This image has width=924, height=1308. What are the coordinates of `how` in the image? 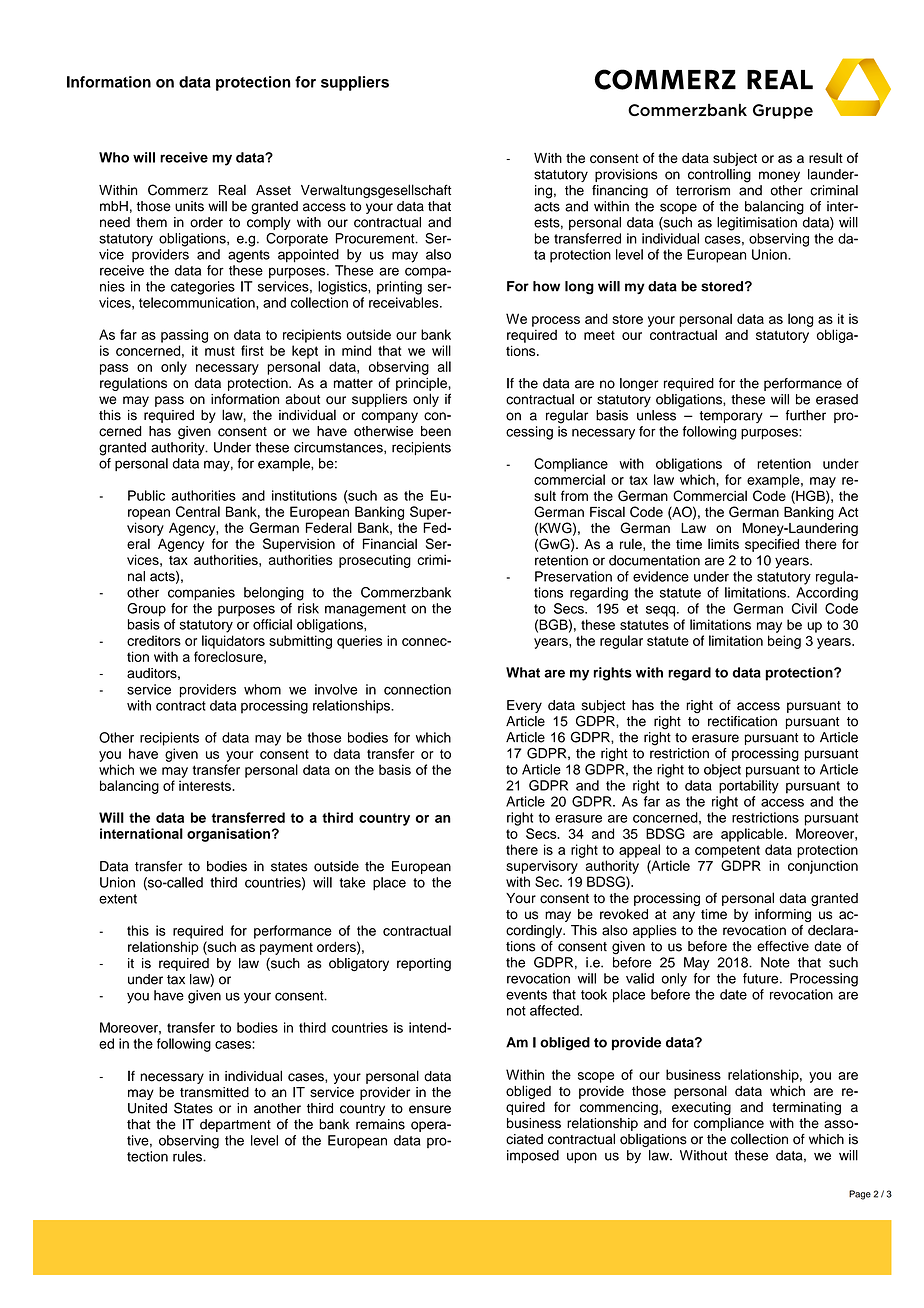 It's located at (546, 286).
